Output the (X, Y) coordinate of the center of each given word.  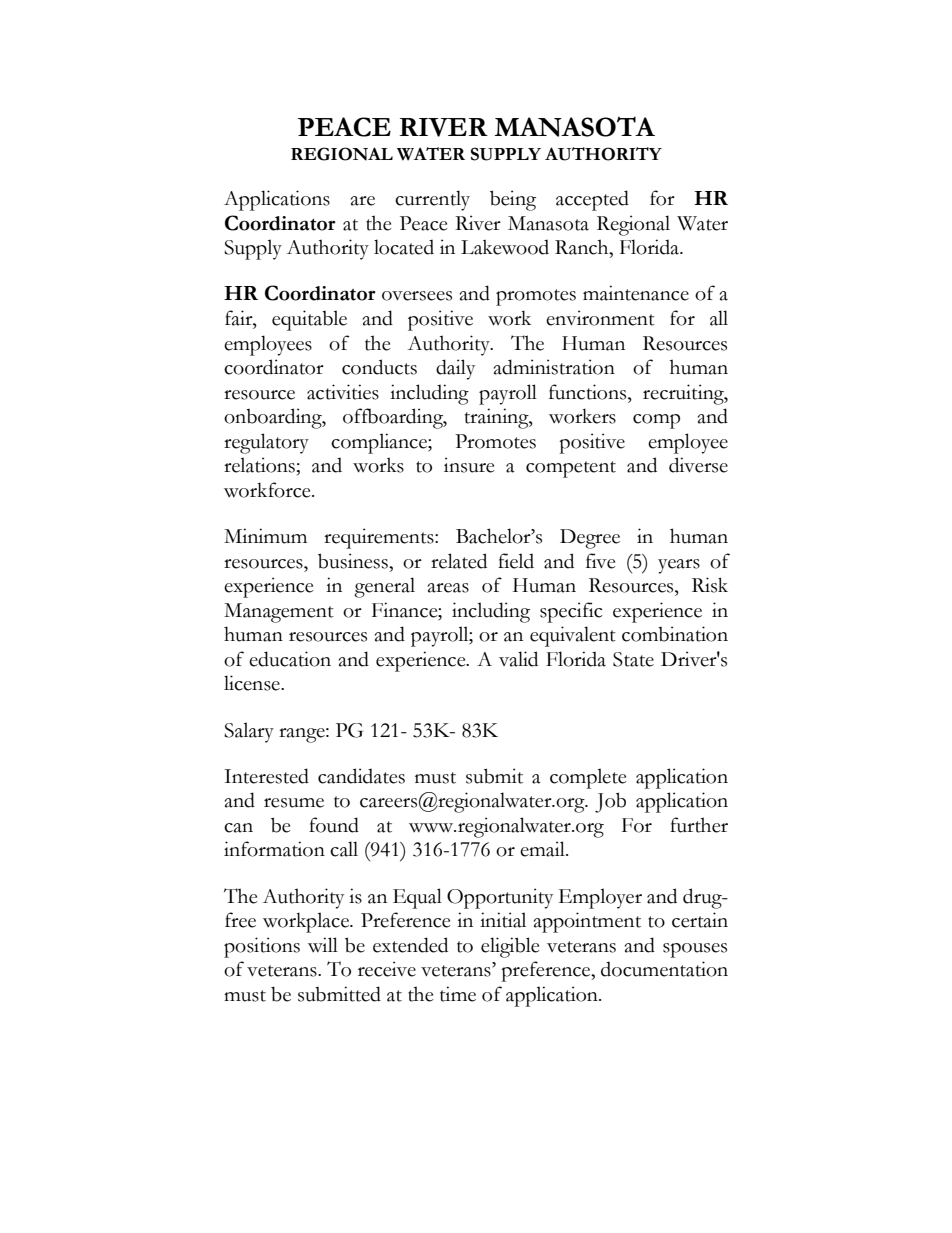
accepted (592, 200)
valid (518, 659)
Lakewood (505, 247)
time (458, 994)
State (633, 659)
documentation (664, 969)
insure (469, 465)
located (404, 247)
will (323, 944)
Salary (249, 732)
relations (259, 465)
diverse (698, 465)
